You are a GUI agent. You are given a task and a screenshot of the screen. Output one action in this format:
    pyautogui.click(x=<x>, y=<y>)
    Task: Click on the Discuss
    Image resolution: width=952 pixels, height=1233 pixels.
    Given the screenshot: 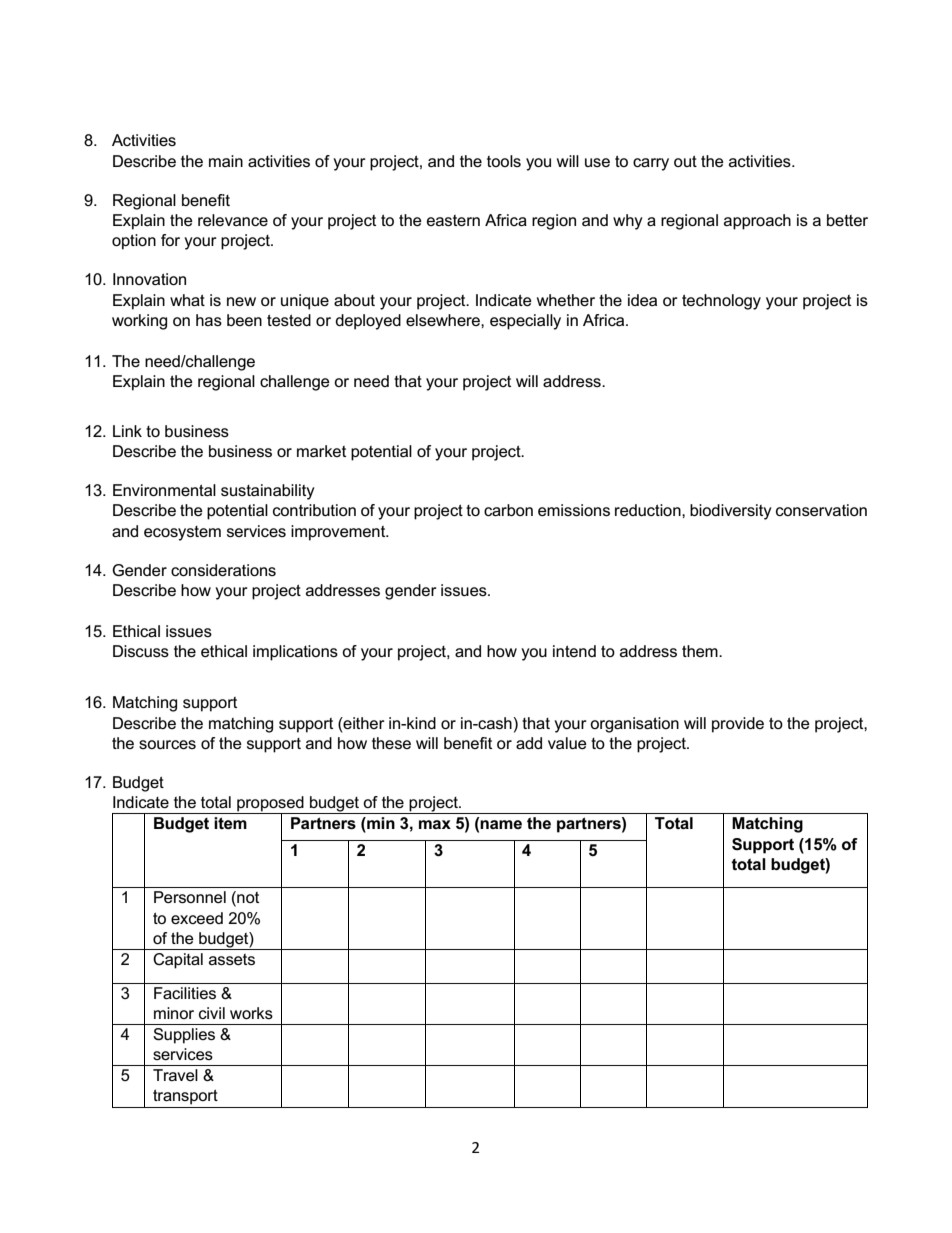 What is the action you would take?
    pyautogui.click(x=141, y=651)
